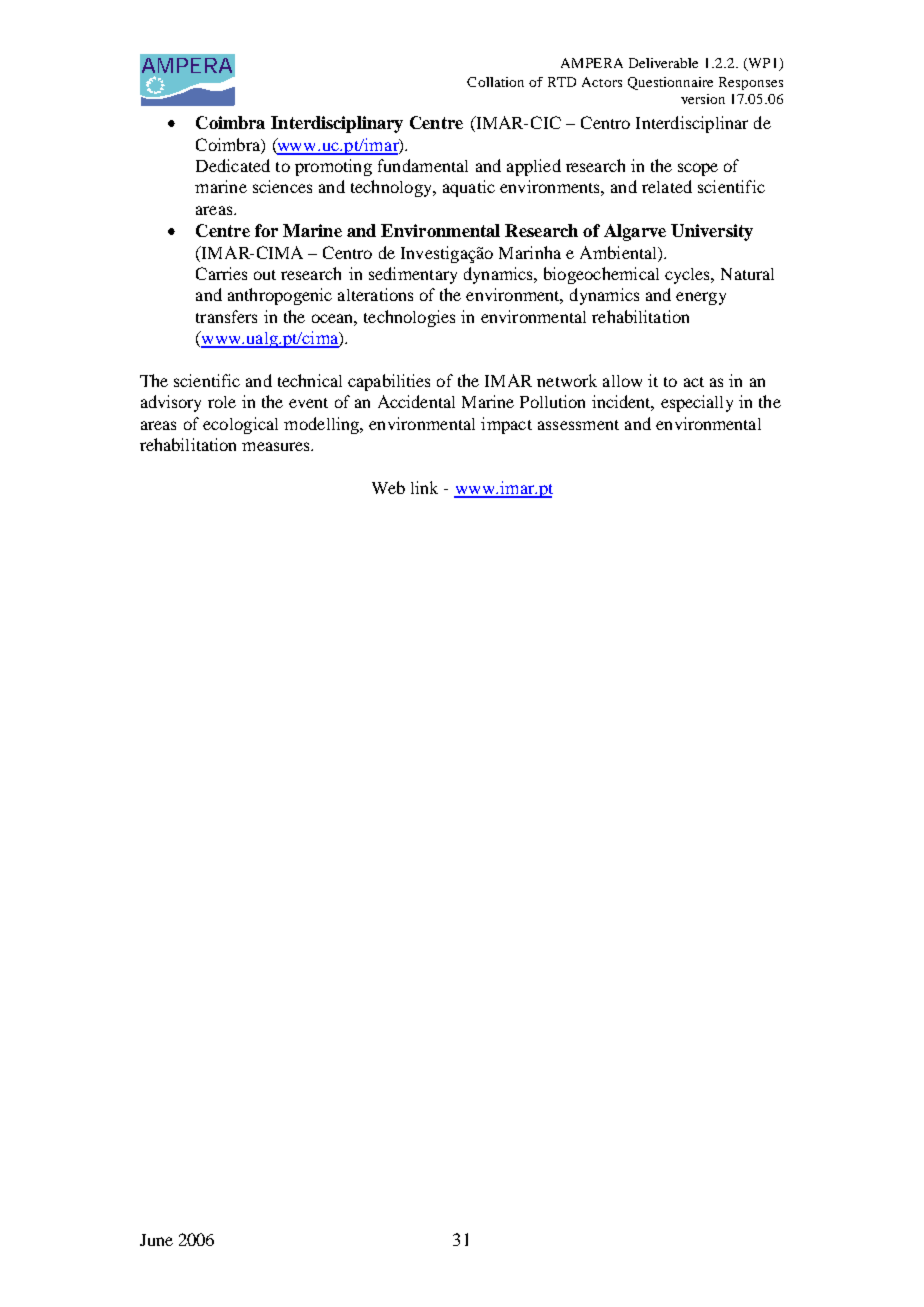 This document has width=924, height=1307. I want to click on impact, so click(506, 425).
